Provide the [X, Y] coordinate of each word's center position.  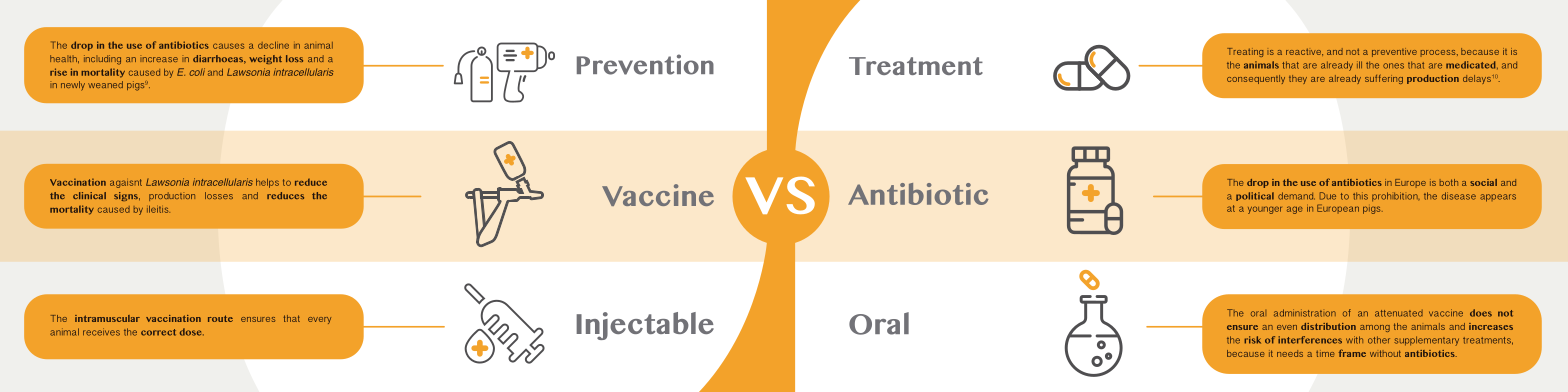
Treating [1245, 52]
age [1295, 210]
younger [1265, 210]
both [1449, 182]
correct [158, 332]
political [1255, 196]
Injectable [645, 326]
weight [265, 59]
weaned [105, 84]
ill [1359, 65]
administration [1305, 313]
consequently [1256, 79]
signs [127, 196]
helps [267, 183]
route [220, 318]
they [1298, 79]
